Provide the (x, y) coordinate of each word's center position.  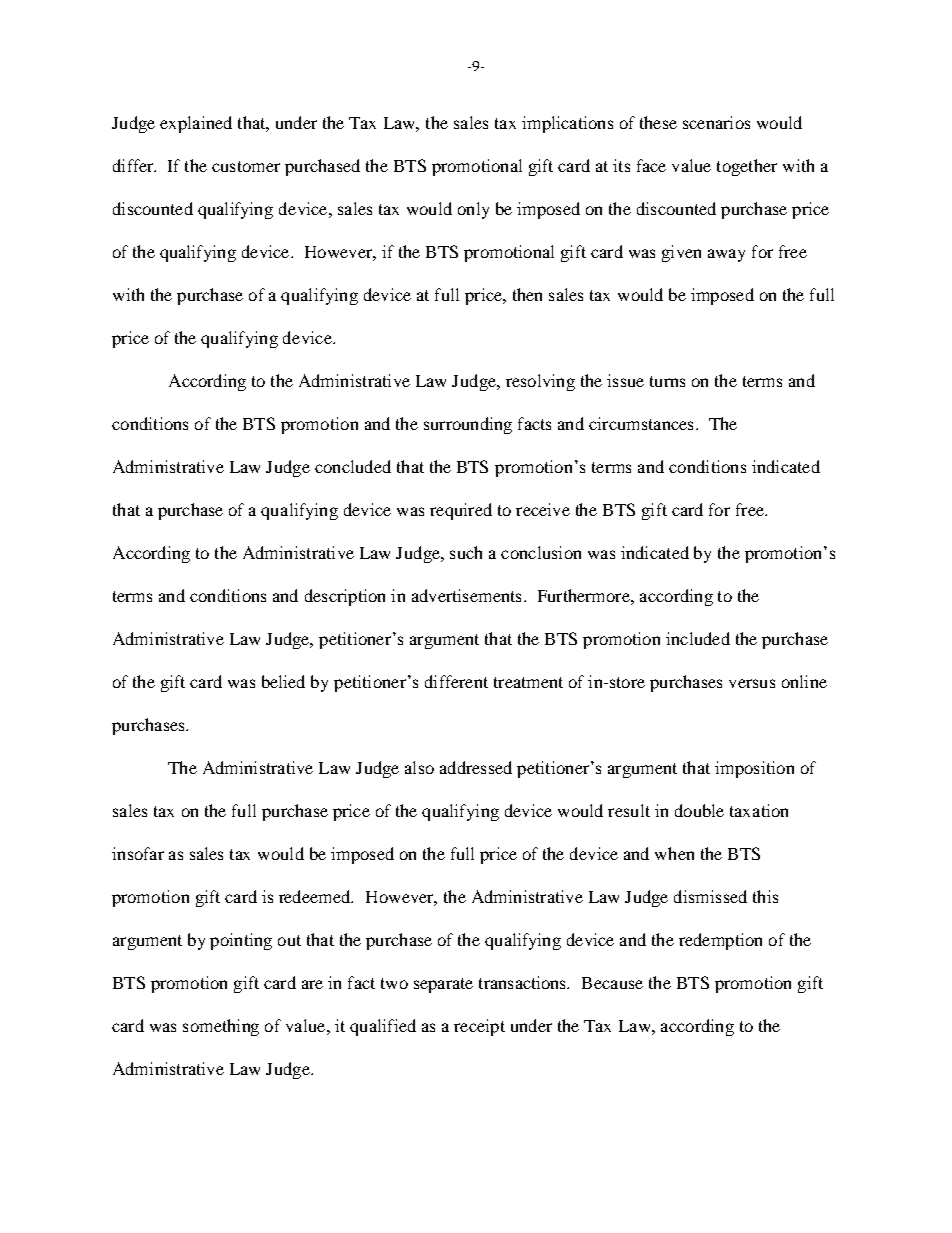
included (698, 638)
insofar (138, 853)
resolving (540, 382)
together (747, 167)
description (345, 597)
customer (246, 166)
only (473, 210)
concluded (353, 466)
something (221, 1027)
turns (667, 381)
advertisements (466, 595)
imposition (754, 769)
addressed (476, 767)
